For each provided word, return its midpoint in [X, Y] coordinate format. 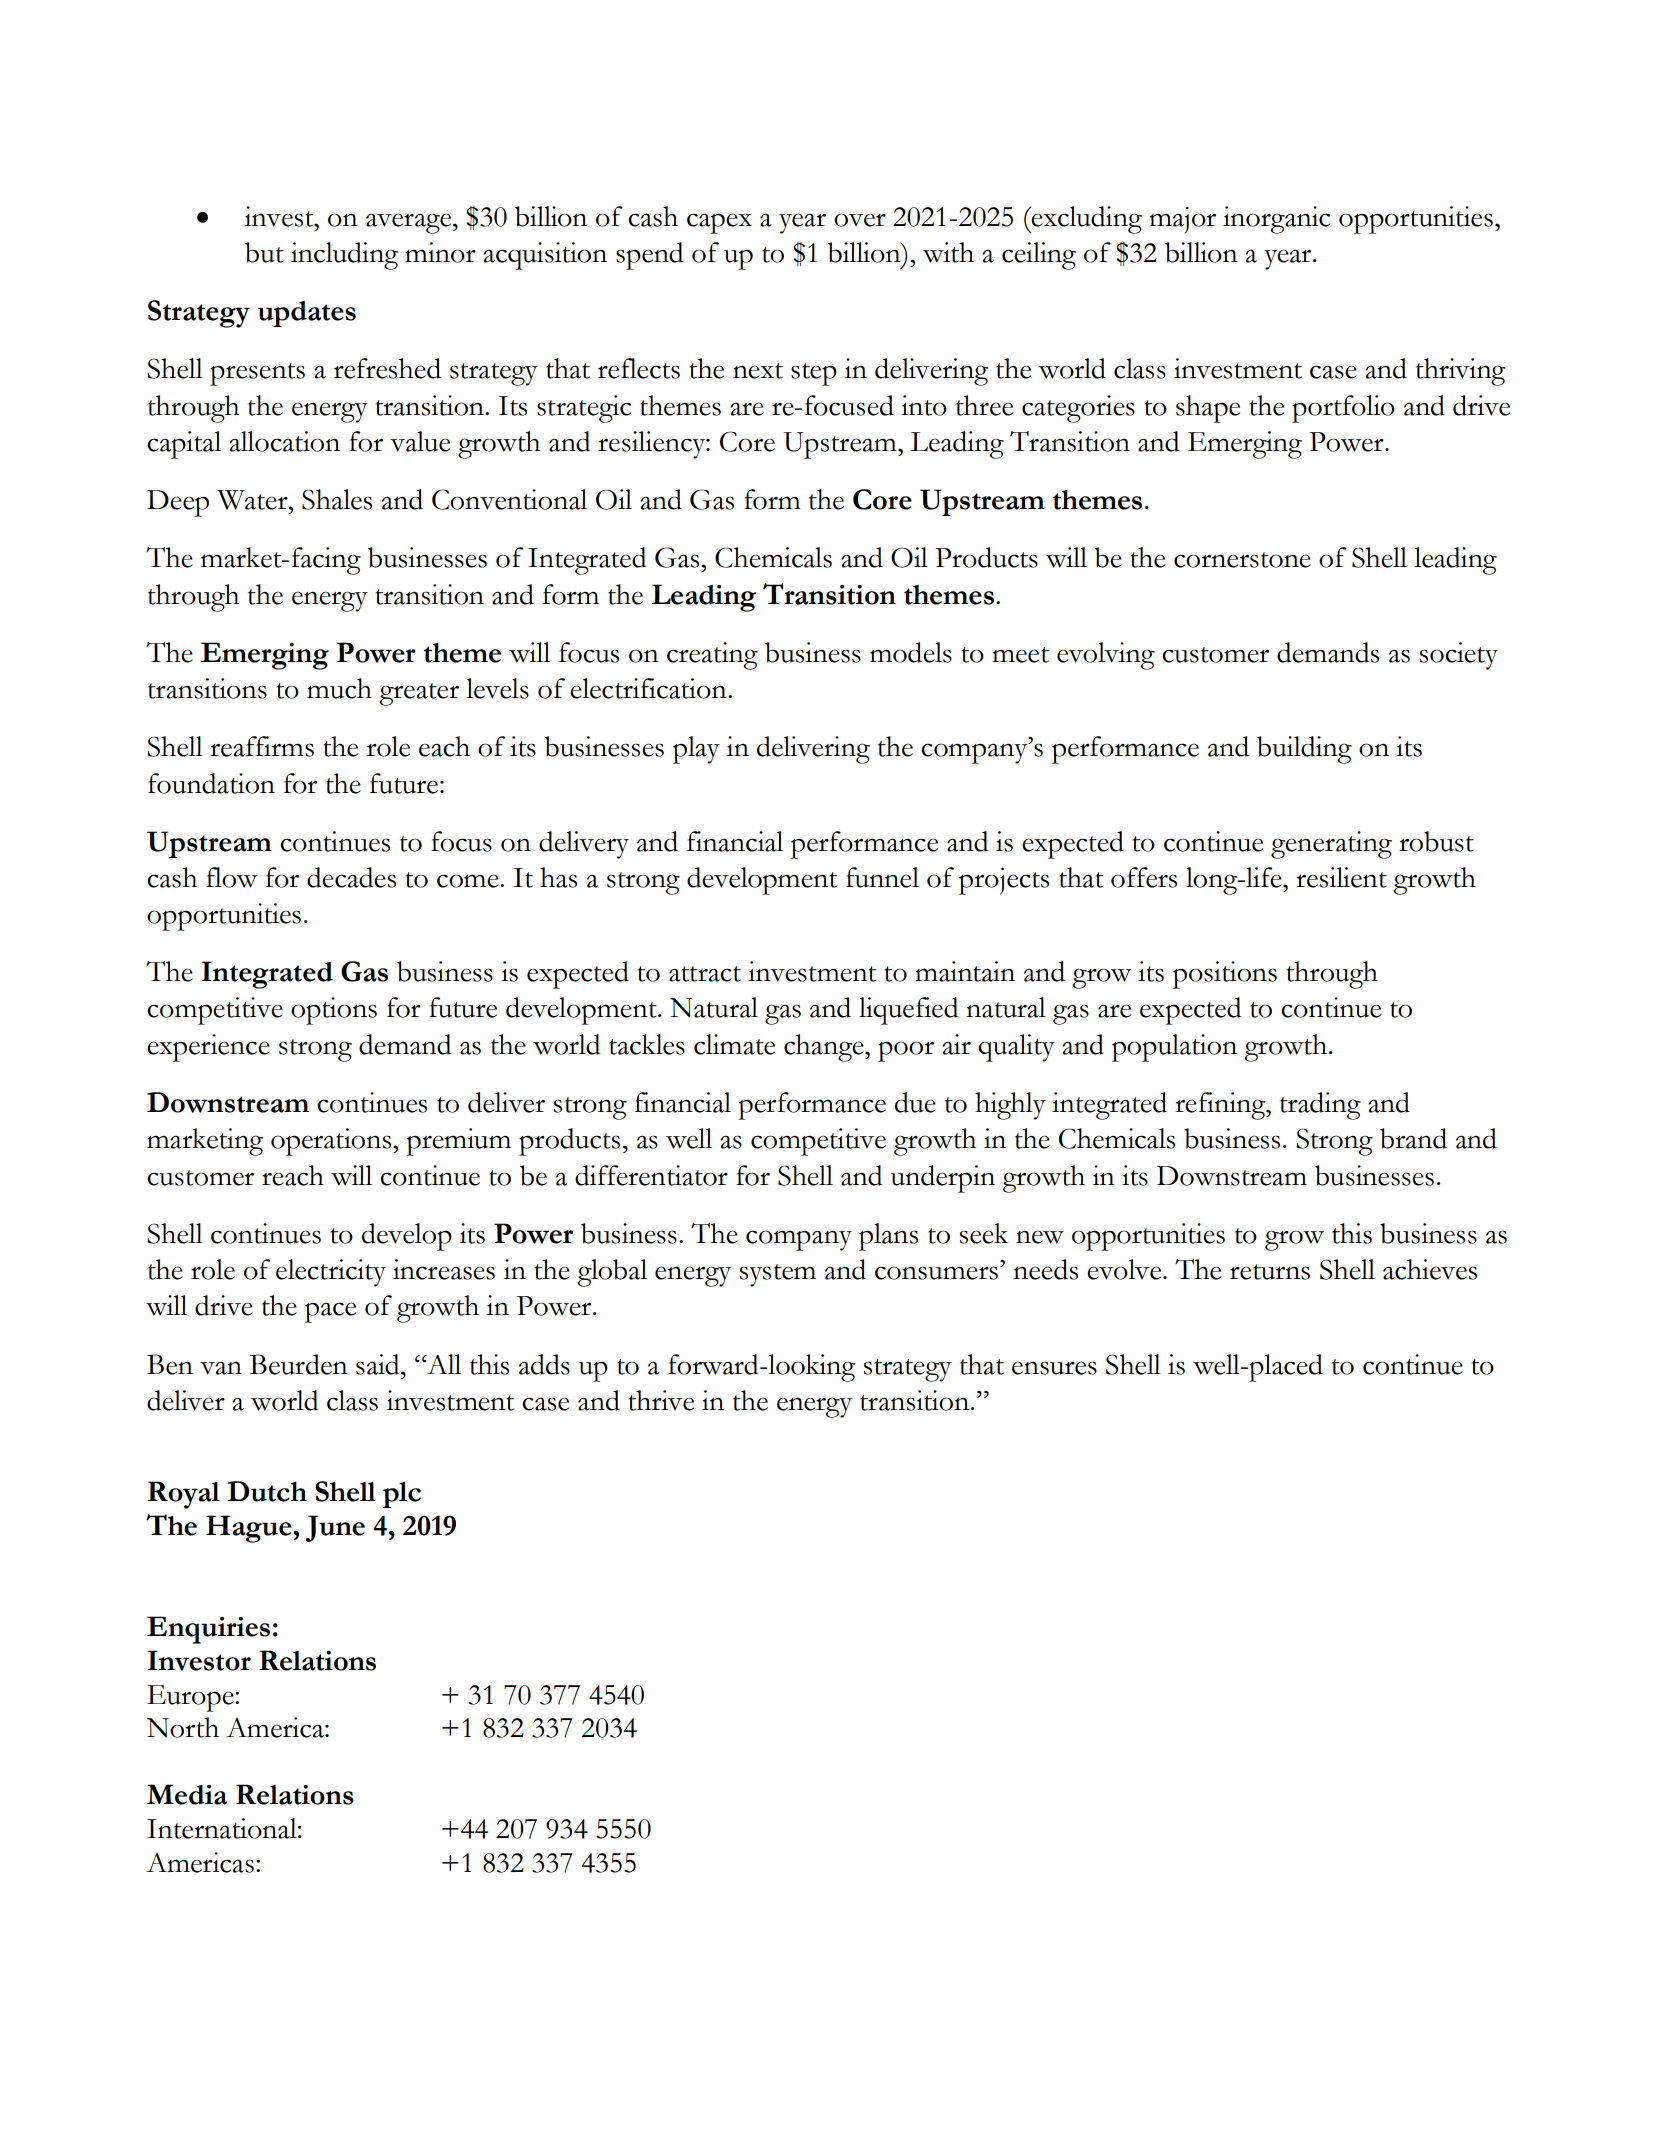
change [825, 1048]
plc [402, 1495]
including [344, 256]
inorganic [1276, 220]
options [334, 1011]
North [183, 1727]
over [860, 220]
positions [1225, 975]
